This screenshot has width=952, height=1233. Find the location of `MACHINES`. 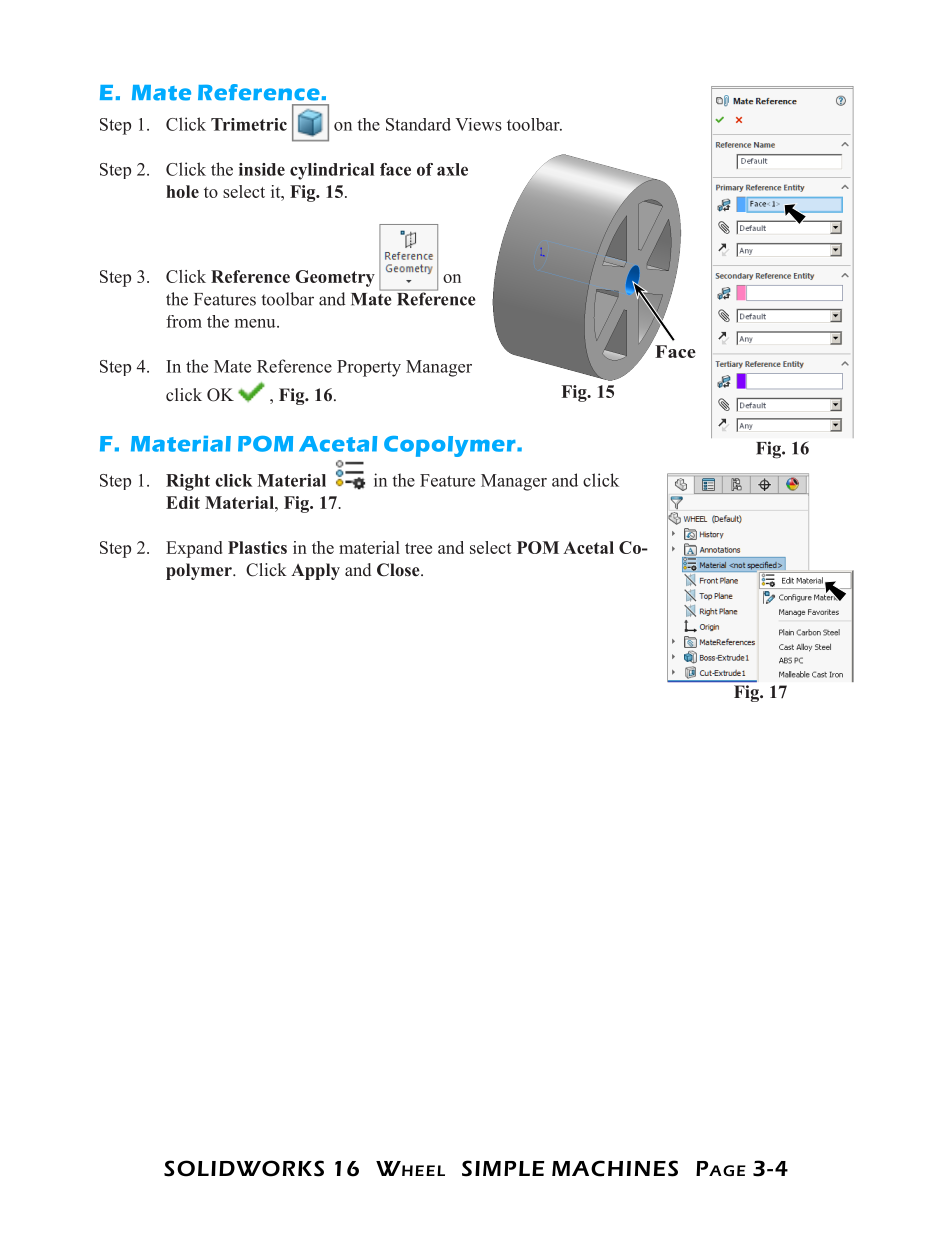

MACHINES is located at coordinates (615, 1168).
